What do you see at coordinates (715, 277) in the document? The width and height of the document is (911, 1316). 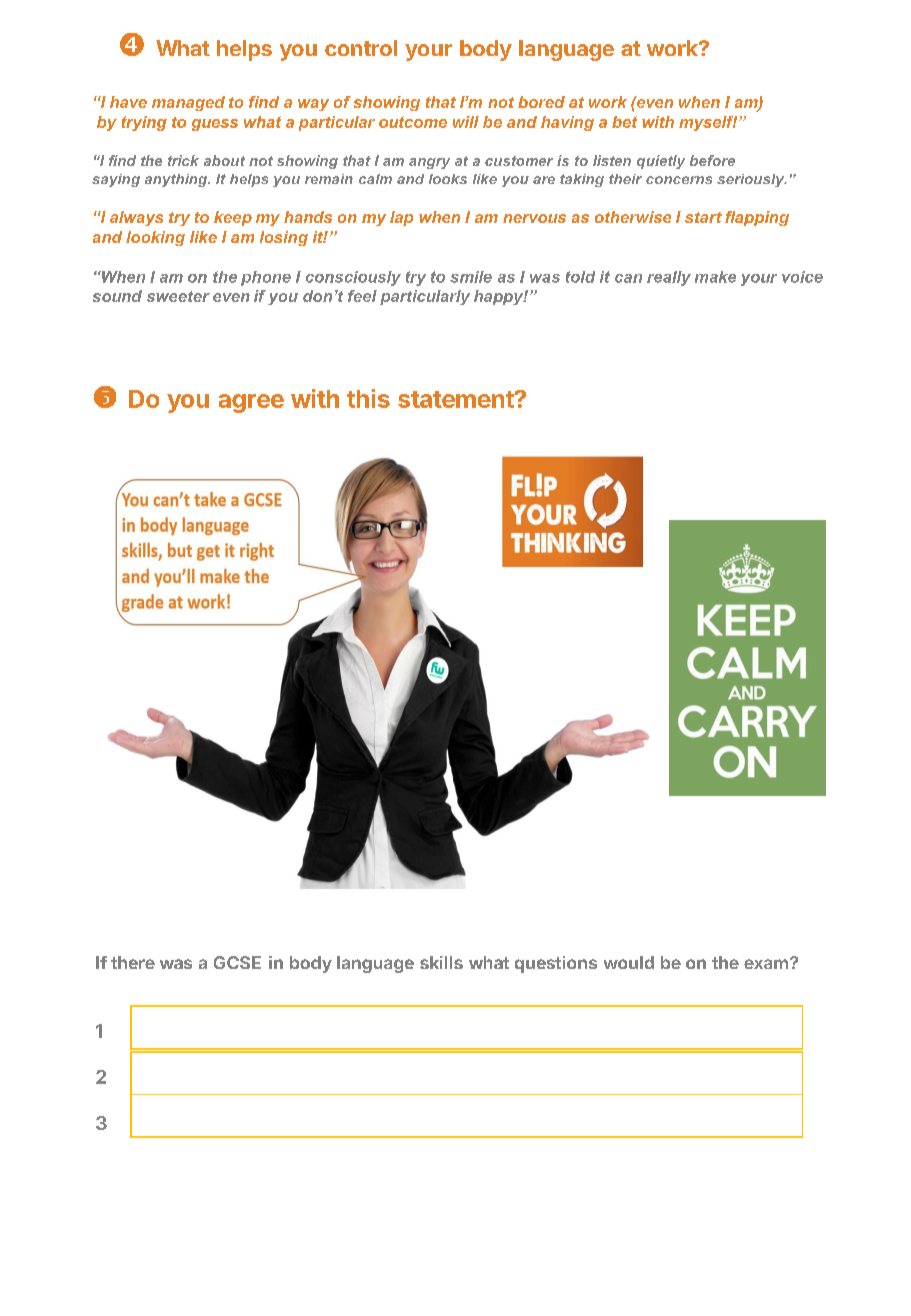 I see `make` at bounding box center [715, 277].
